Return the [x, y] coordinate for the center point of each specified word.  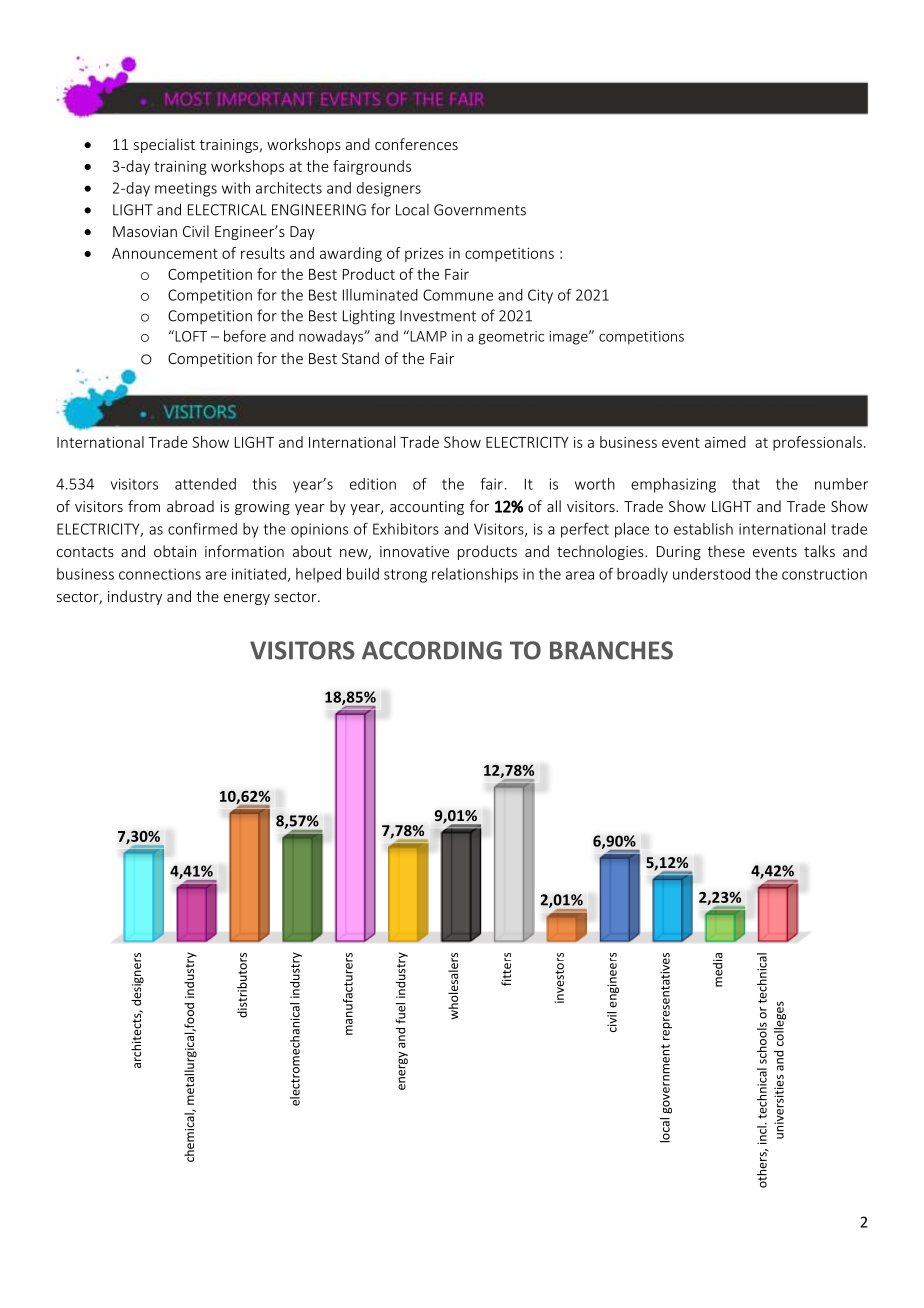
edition [373, 484]
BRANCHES [611, 650]
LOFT [190, 336]
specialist [164, 145]
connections [160, 574]
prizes [424, 255]
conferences [416, 144]
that [746, 484]
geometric [511, 338]
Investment [438, 316]
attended [205, 484]
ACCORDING [432, 650]
